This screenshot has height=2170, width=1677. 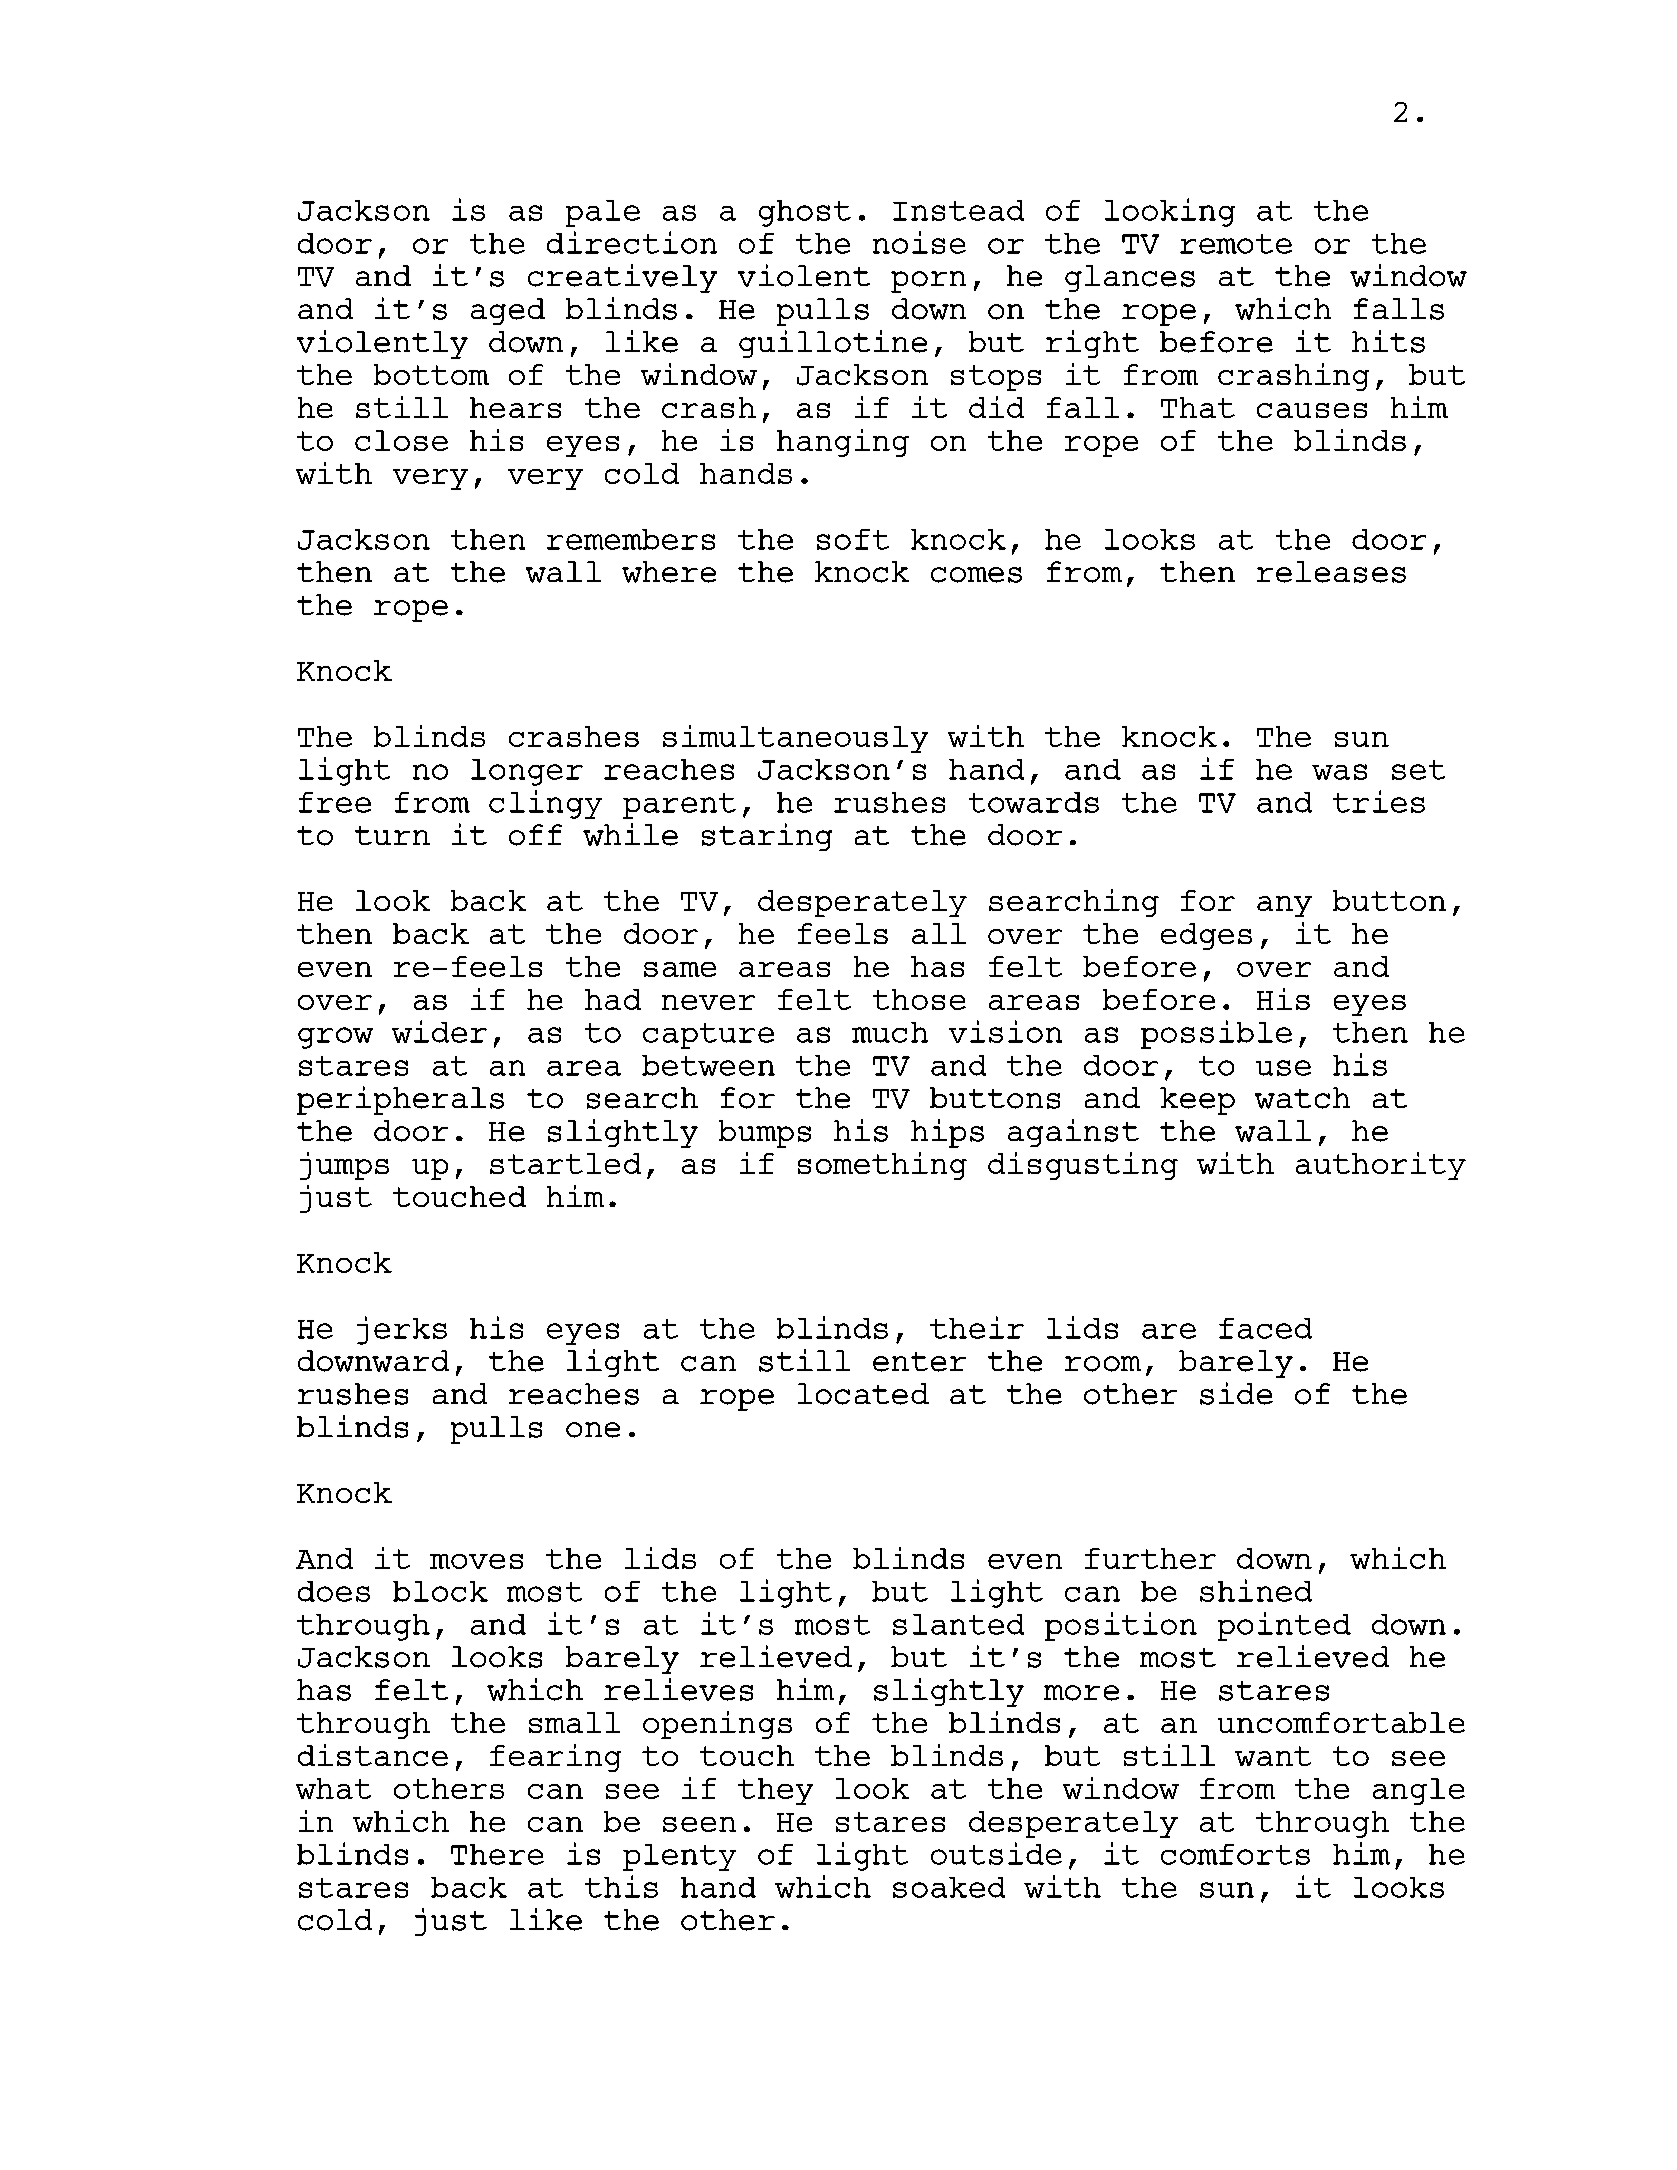 I want to click on turn, so click(x=392, y=835).
